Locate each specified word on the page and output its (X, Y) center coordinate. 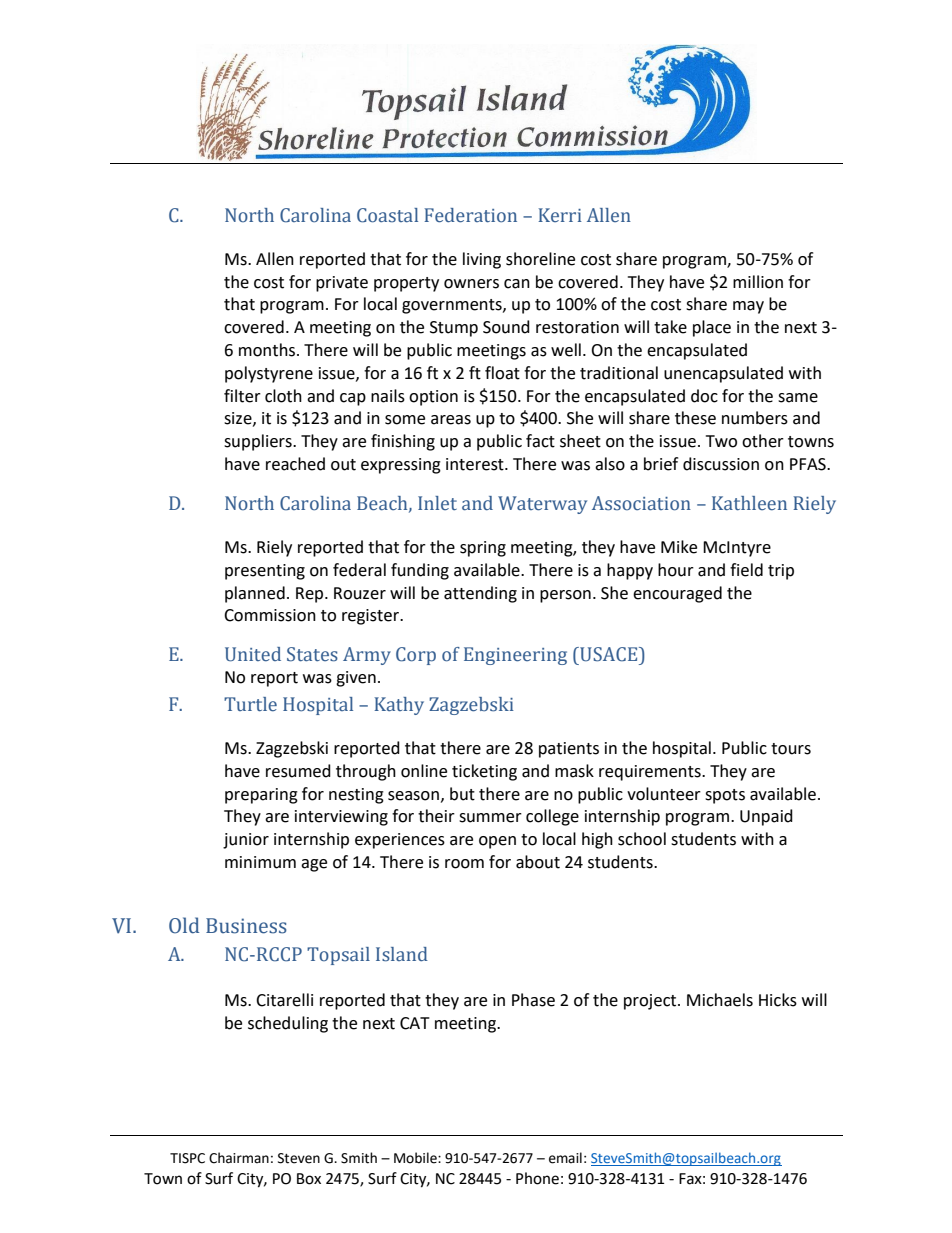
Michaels (720, 1000)
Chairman (239, 1158)
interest (476, 464)
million (758, 282)
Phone (537, 1178)
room (464, 864)
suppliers (259, 442)
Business (246, 926)
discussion (721, 464)
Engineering (515, 656)
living (482, 260)
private (342, 284)
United (253, 654)
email (565, 1158)
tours (791, 749)
